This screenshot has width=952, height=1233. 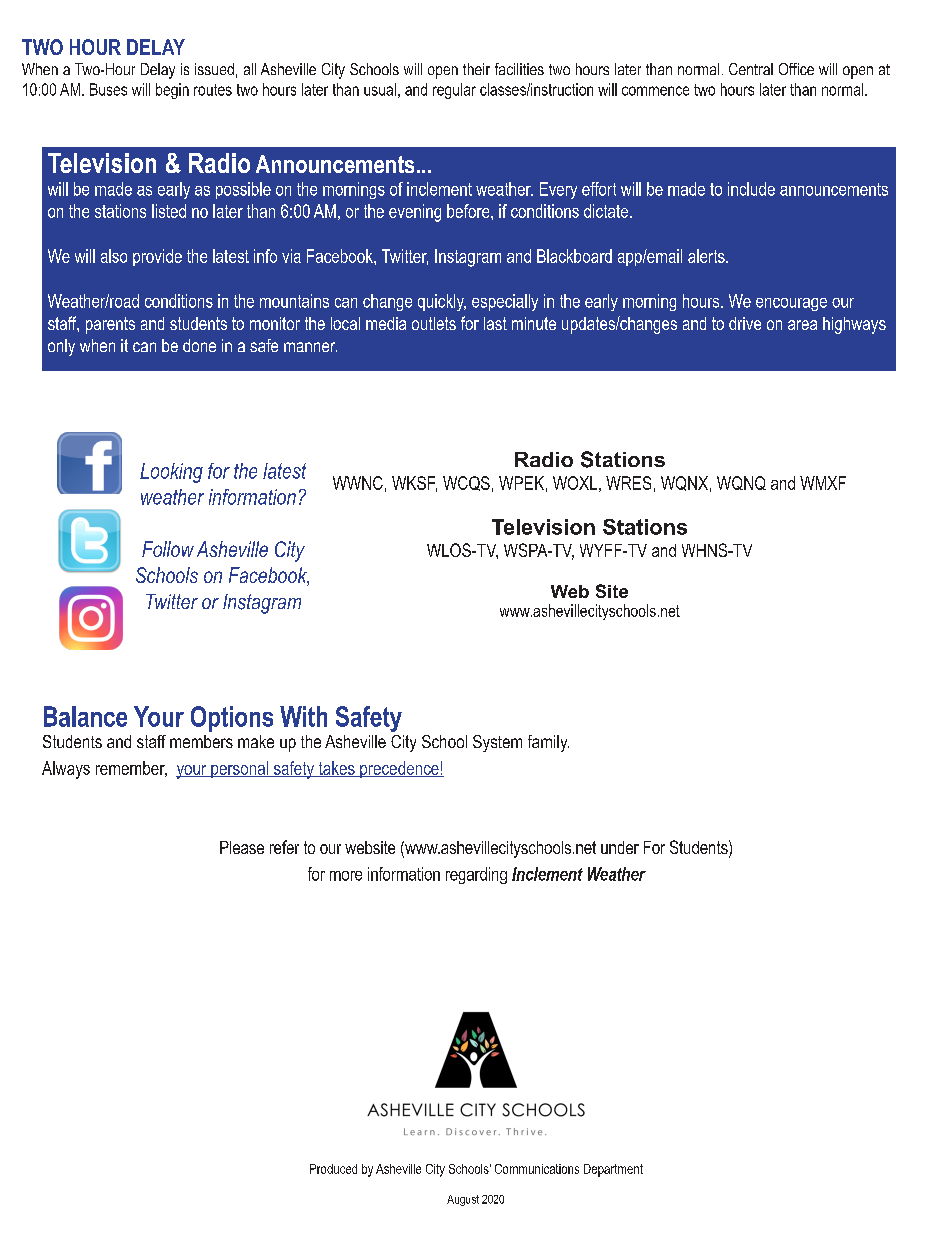 I want to click on regular, so click(x=454, y=91).
